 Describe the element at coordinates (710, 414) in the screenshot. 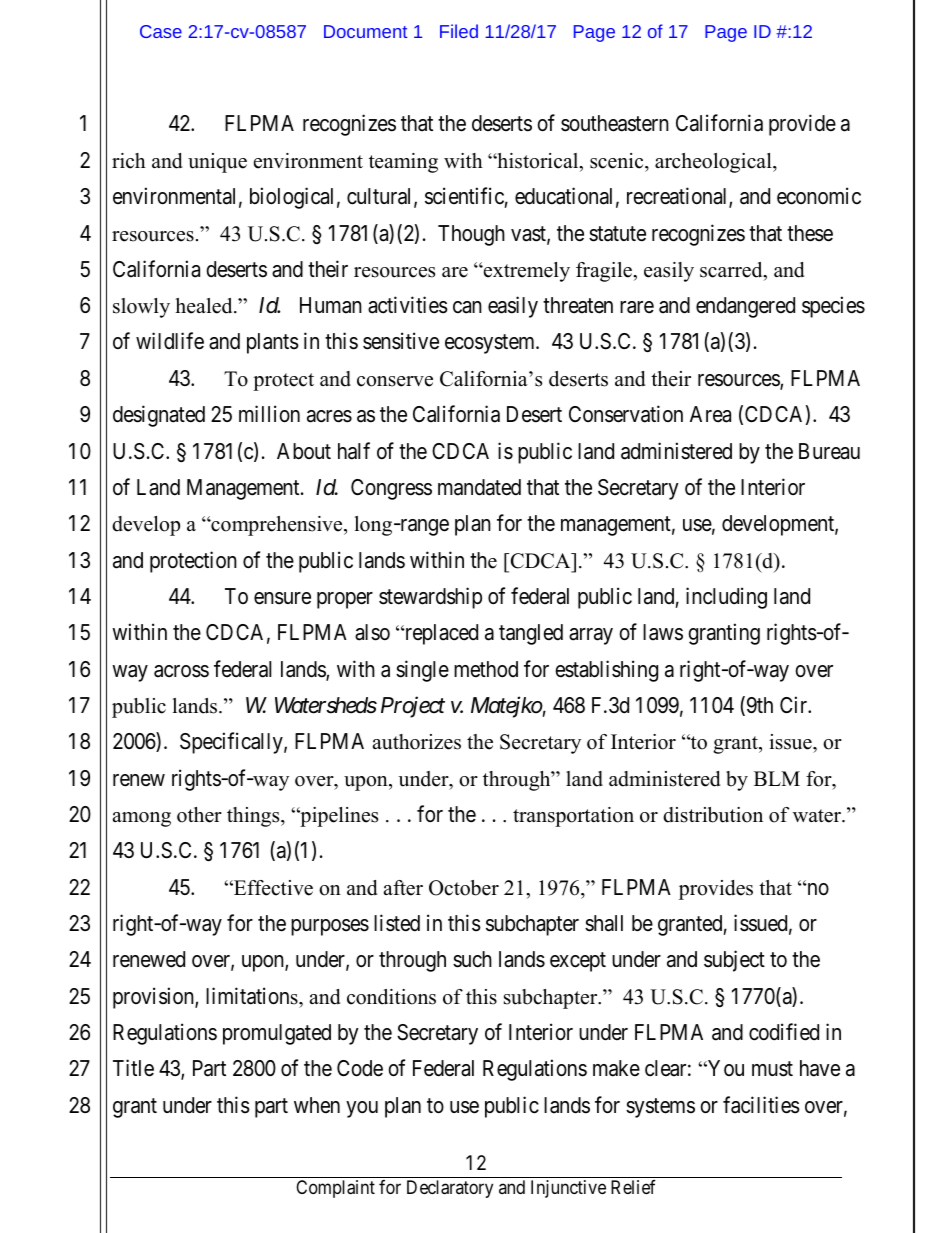

I see `Area` at that location.
